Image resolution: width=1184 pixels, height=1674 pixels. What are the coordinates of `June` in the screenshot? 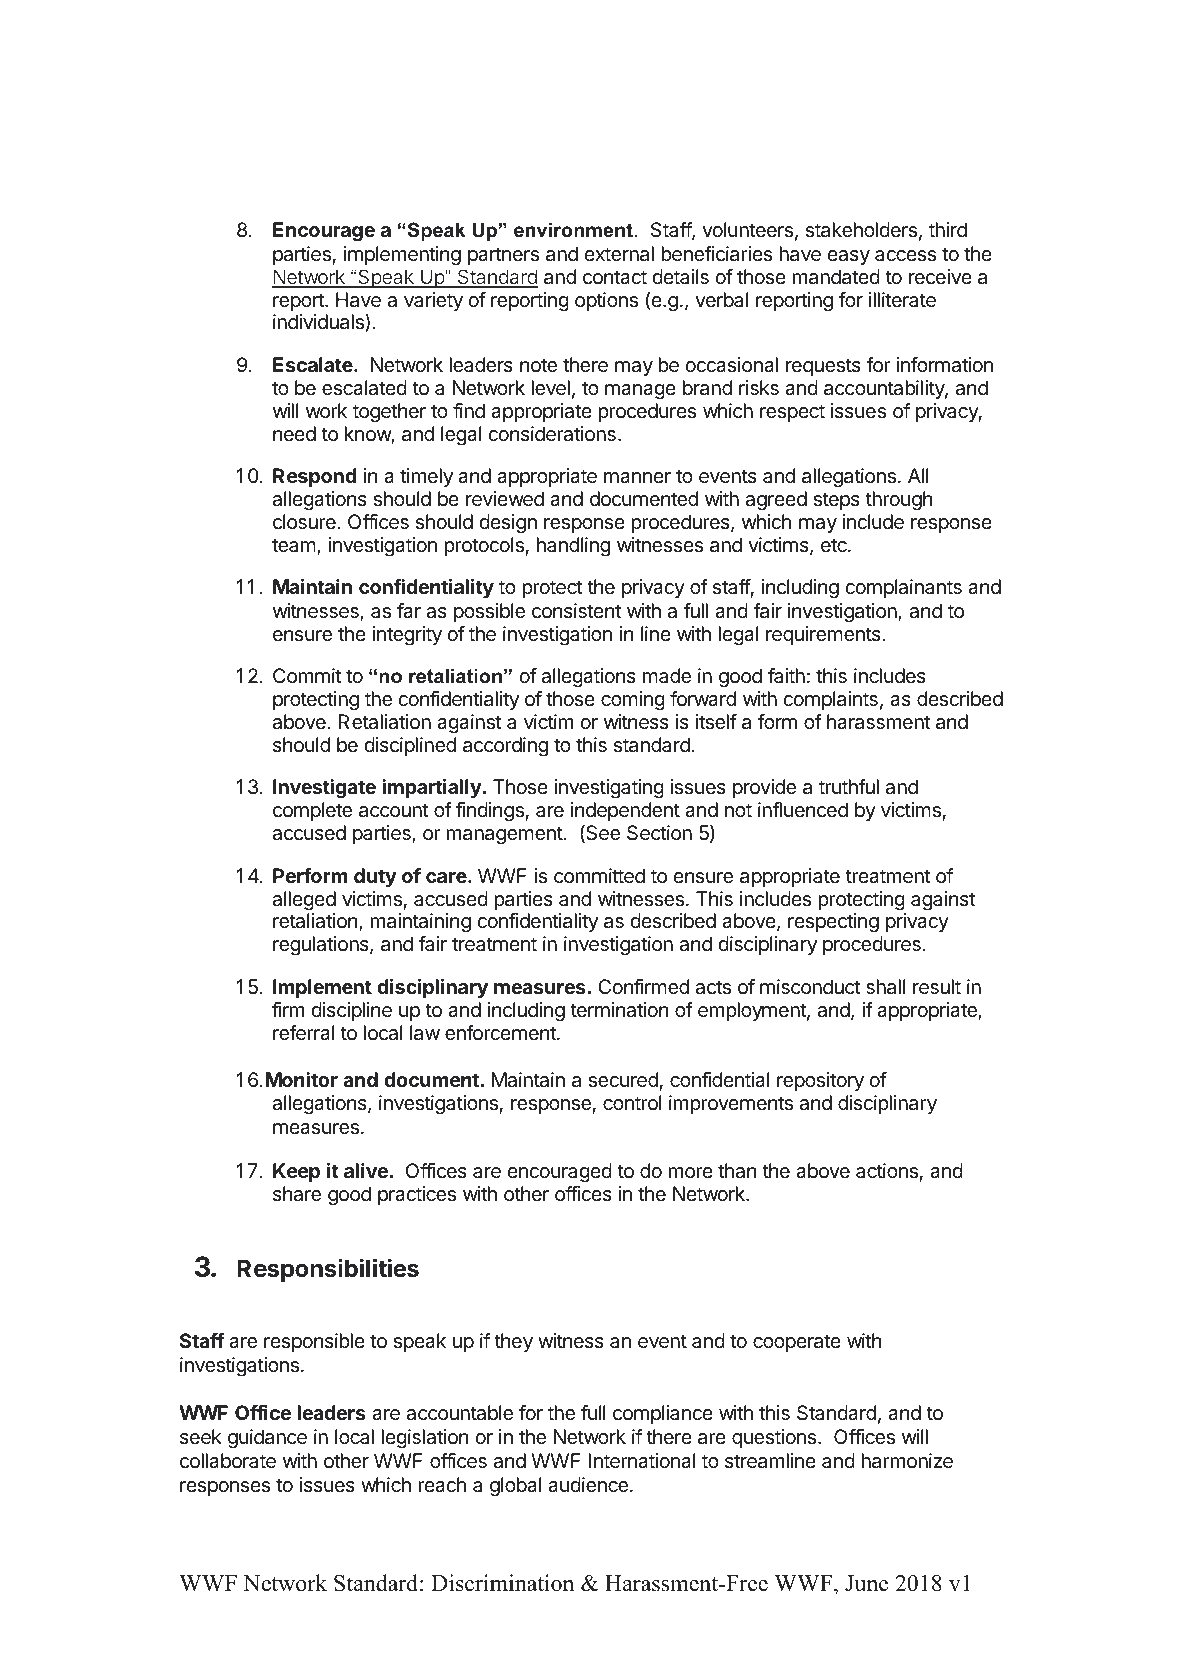 It's located at (866, 1583).
